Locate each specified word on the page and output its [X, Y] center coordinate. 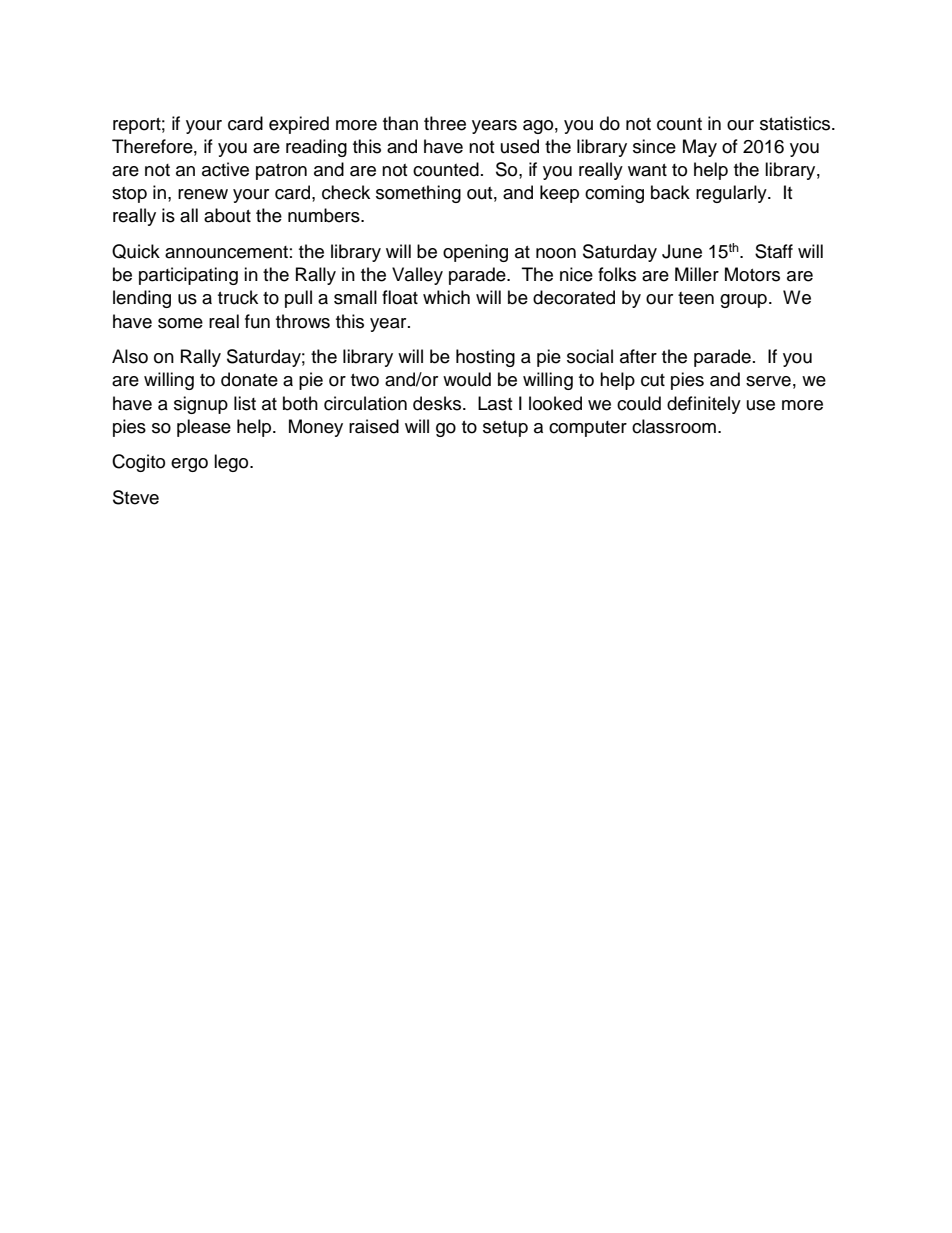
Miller [697, 274]
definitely [704, 405]
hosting [485, 358]
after [638, 356]
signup [201, 405]
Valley [417, 276]
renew [203, 194]
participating [188, 276]
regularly [732, 194]
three [445, 123]
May [700, 148]
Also [130, 356]
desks [438, 403]
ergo [189, 465]
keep [559, 194]
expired [299, 125]
